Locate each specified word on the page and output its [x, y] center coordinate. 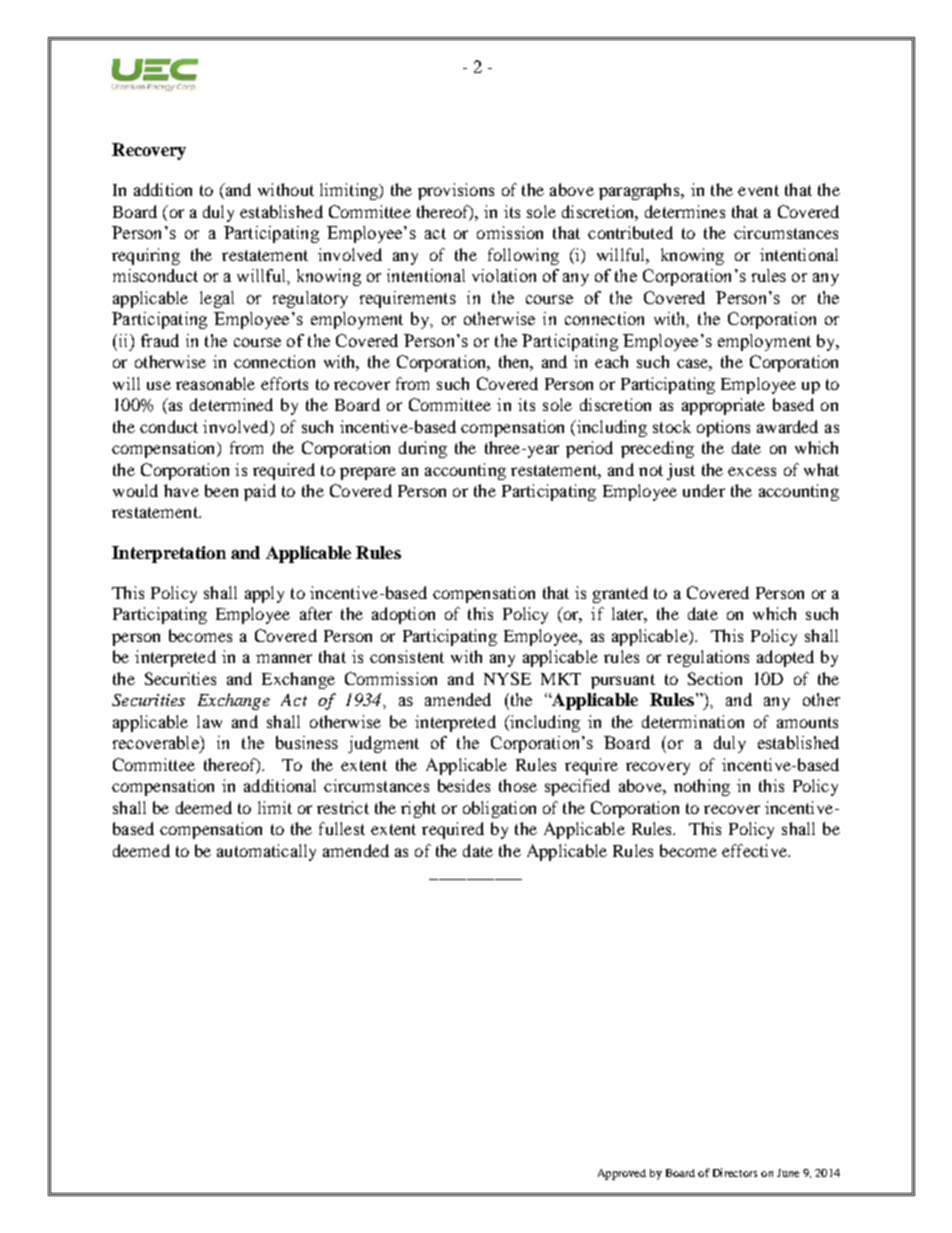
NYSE [507, 678]
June [788, 1173]
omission [510, 232]
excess [752, 471]
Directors [735, 1172]
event [758, 190]
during [423, 449]
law [209, 721]
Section [715, 678]
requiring [146, 256]
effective [755, 850]
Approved [622, 1174]
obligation [499, 809]
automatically [266, 852]
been [221, 490]
